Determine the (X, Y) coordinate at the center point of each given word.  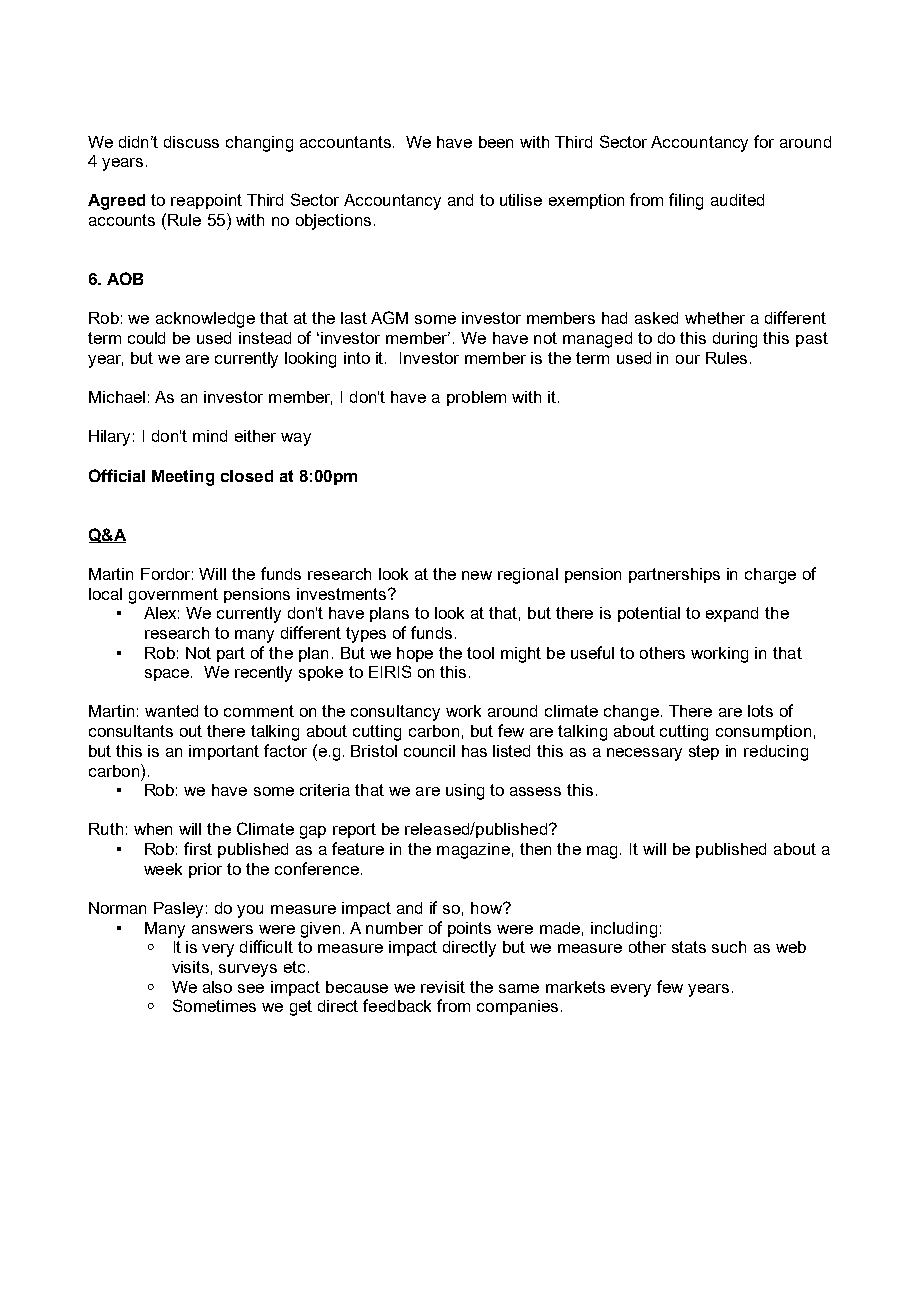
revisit (443, 987)
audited (737, 200)
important (224, 752)
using (465, 792)
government (173, 596)
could (146, 338)
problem (476, 398)
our (688, 359)
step (704, 752)
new (477, 575)
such (729, 947)
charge (770, 576)
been (496, 142)
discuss (191, 142)
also (217, 987)
